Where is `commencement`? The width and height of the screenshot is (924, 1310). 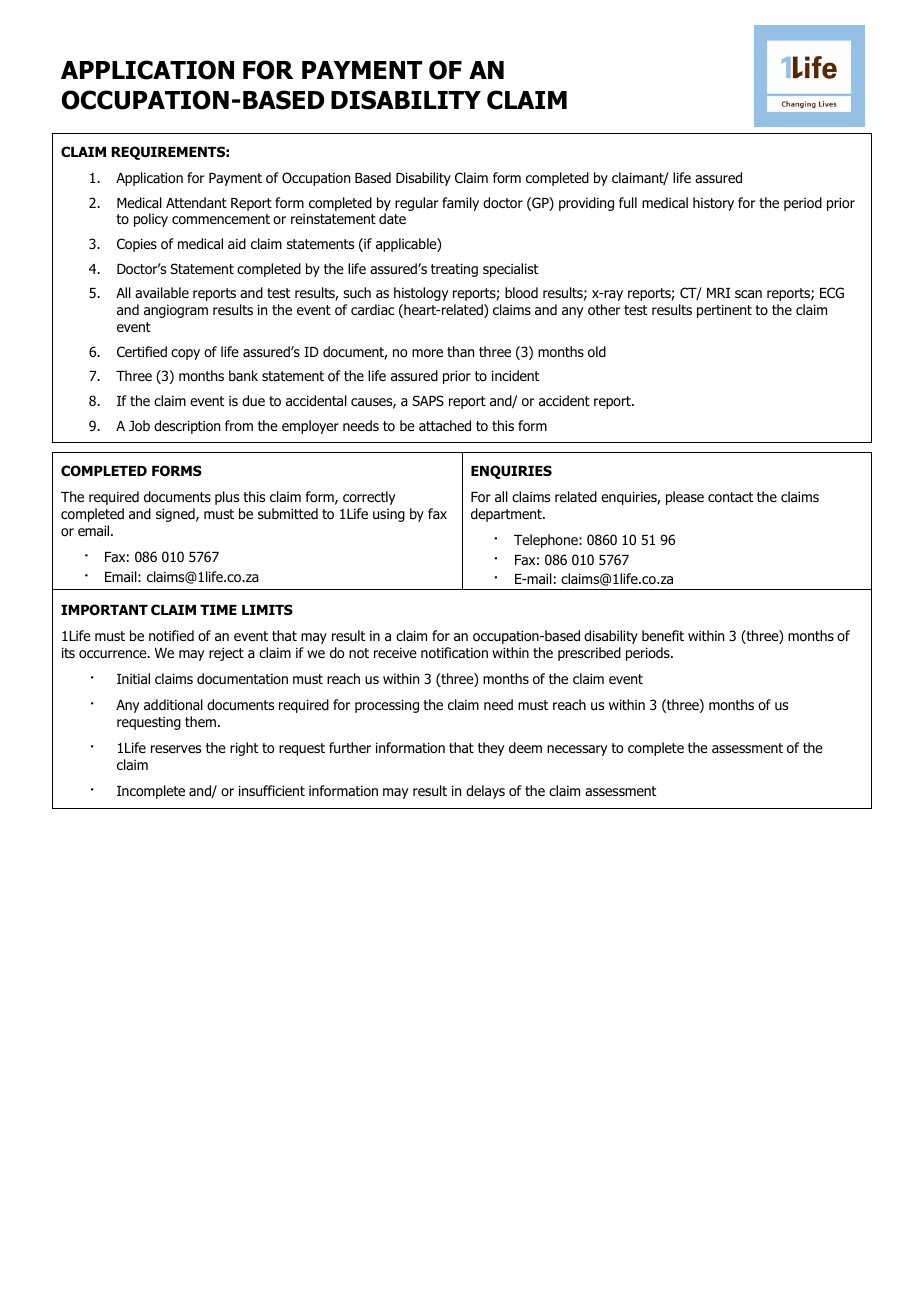 commencement is located at coordinates (221, 219).
